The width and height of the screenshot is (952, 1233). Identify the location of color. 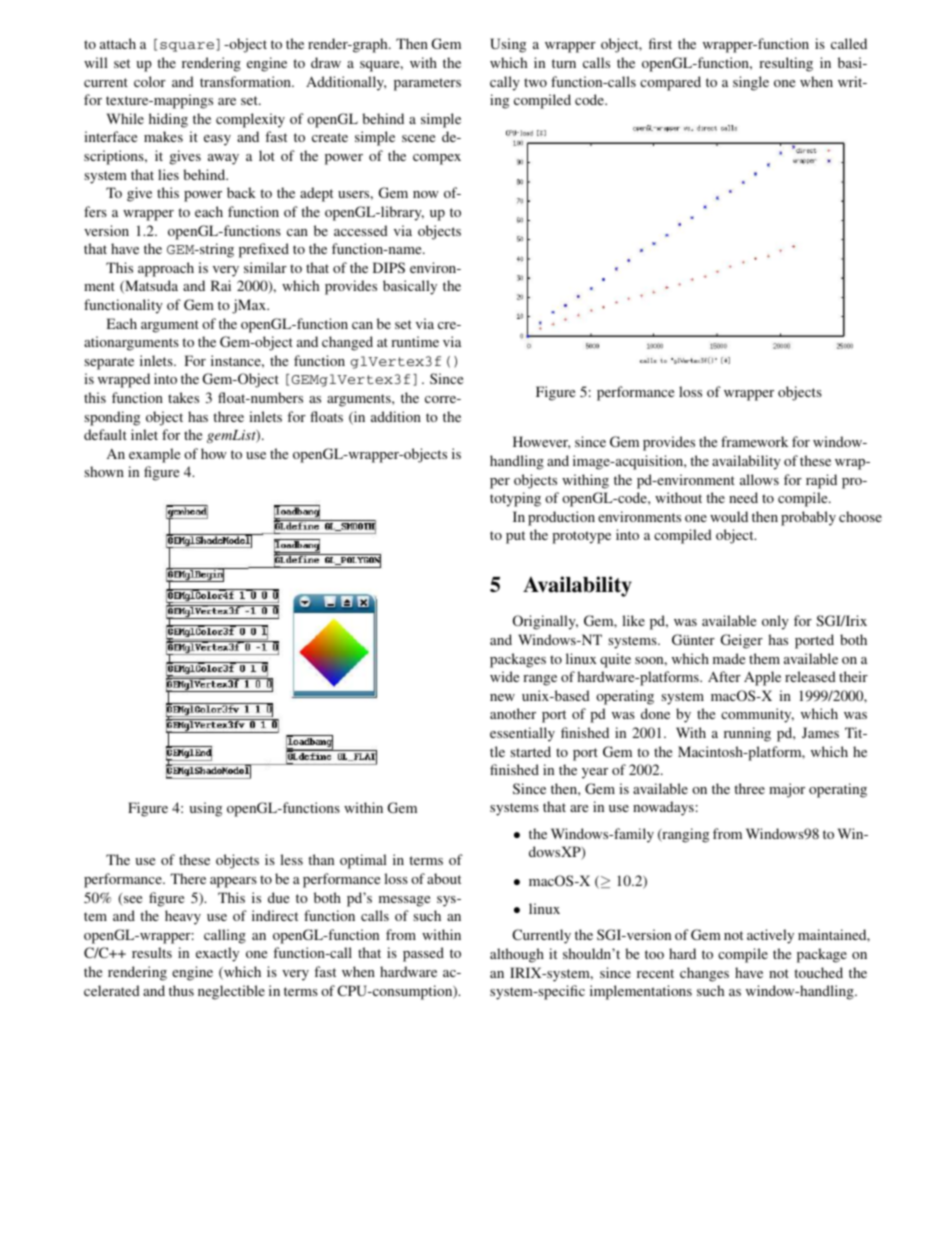
(150, 81).
